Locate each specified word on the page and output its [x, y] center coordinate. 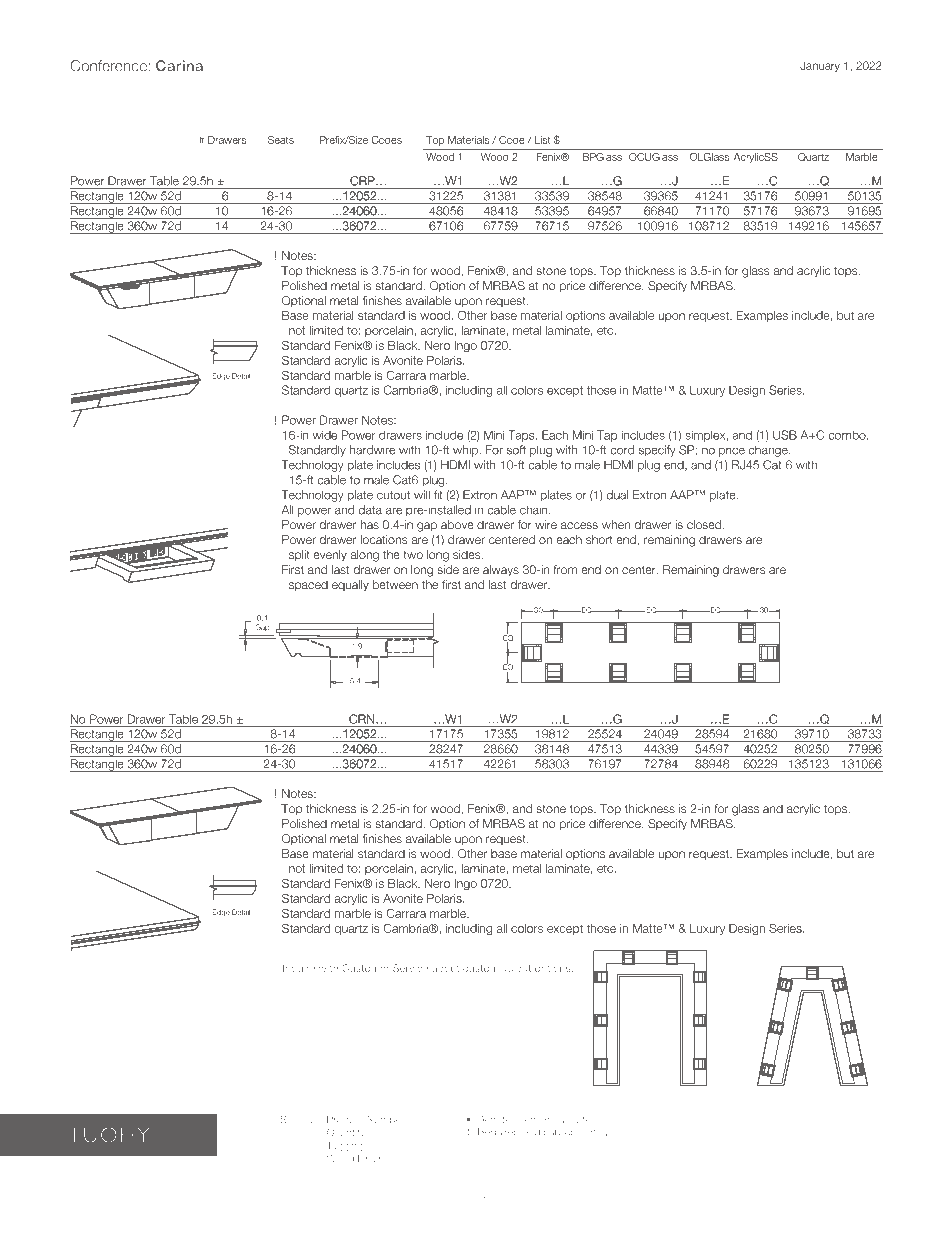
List [543, 140]
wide [324, 435]
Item [529, 1119]
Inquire [299, 969]
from [565, 569]
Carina [179, 65]
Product [345, 1119]
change [769, 451]
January [820, 66]
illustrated [576, 1119]
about [445, 968]
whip [466, 451]
